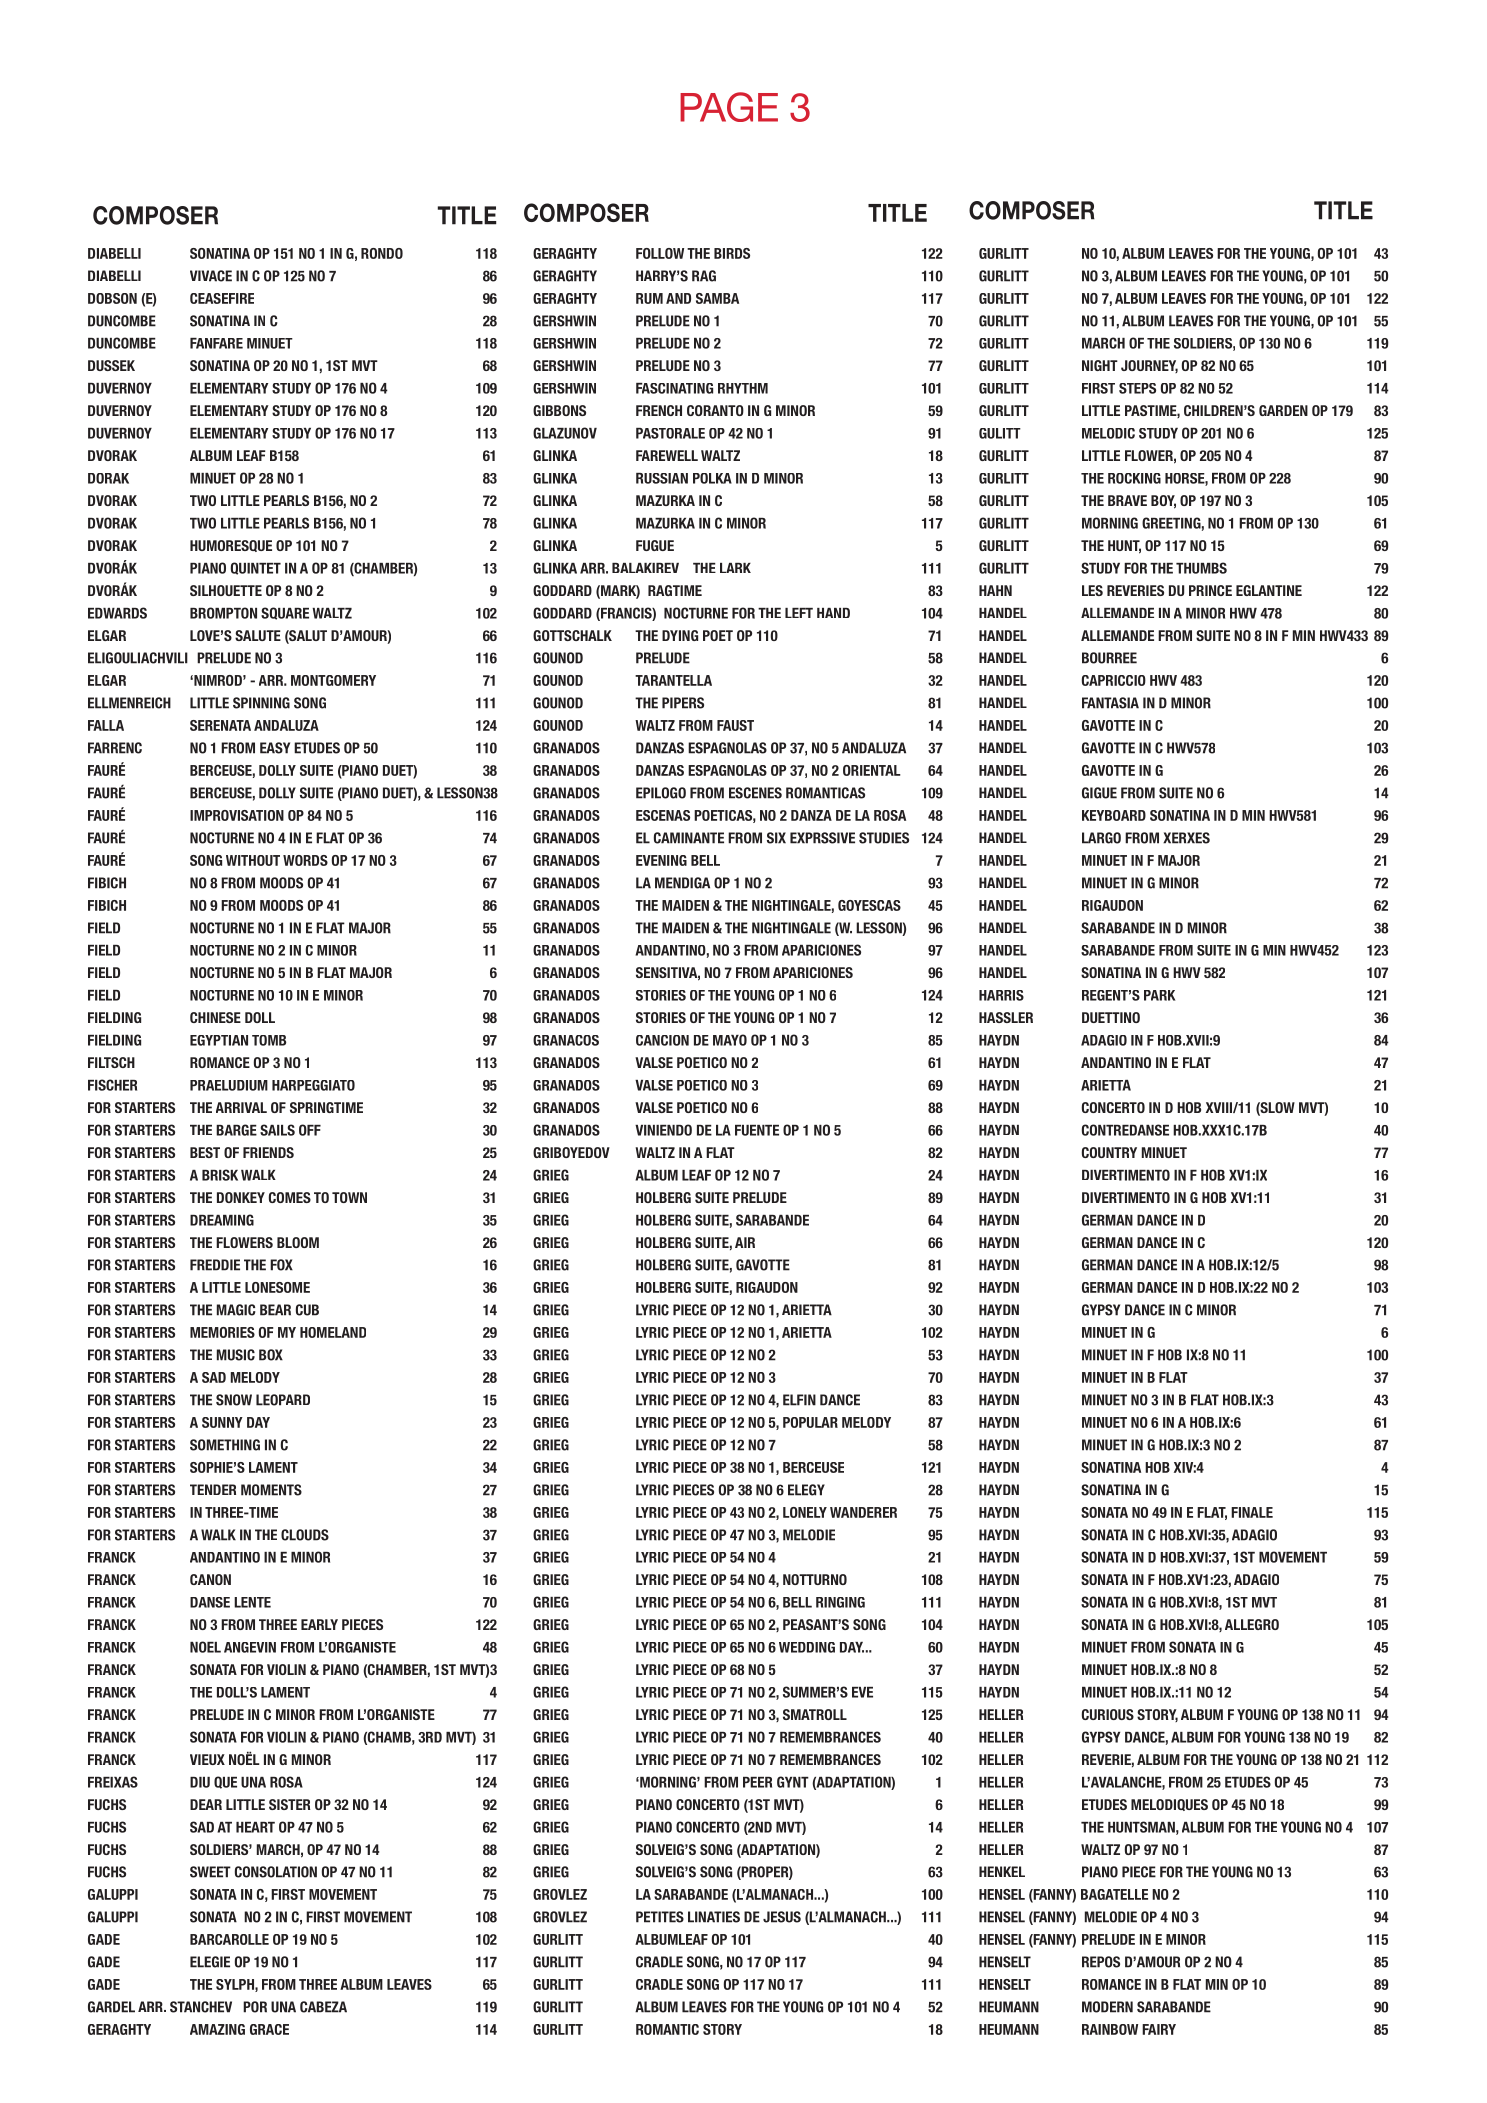 Image resolution: width=1487 pixels, height=2103 pixels. Describe the element at coordinates (1101, 1962) in the screenshot. I see `REPOS` at that location.
